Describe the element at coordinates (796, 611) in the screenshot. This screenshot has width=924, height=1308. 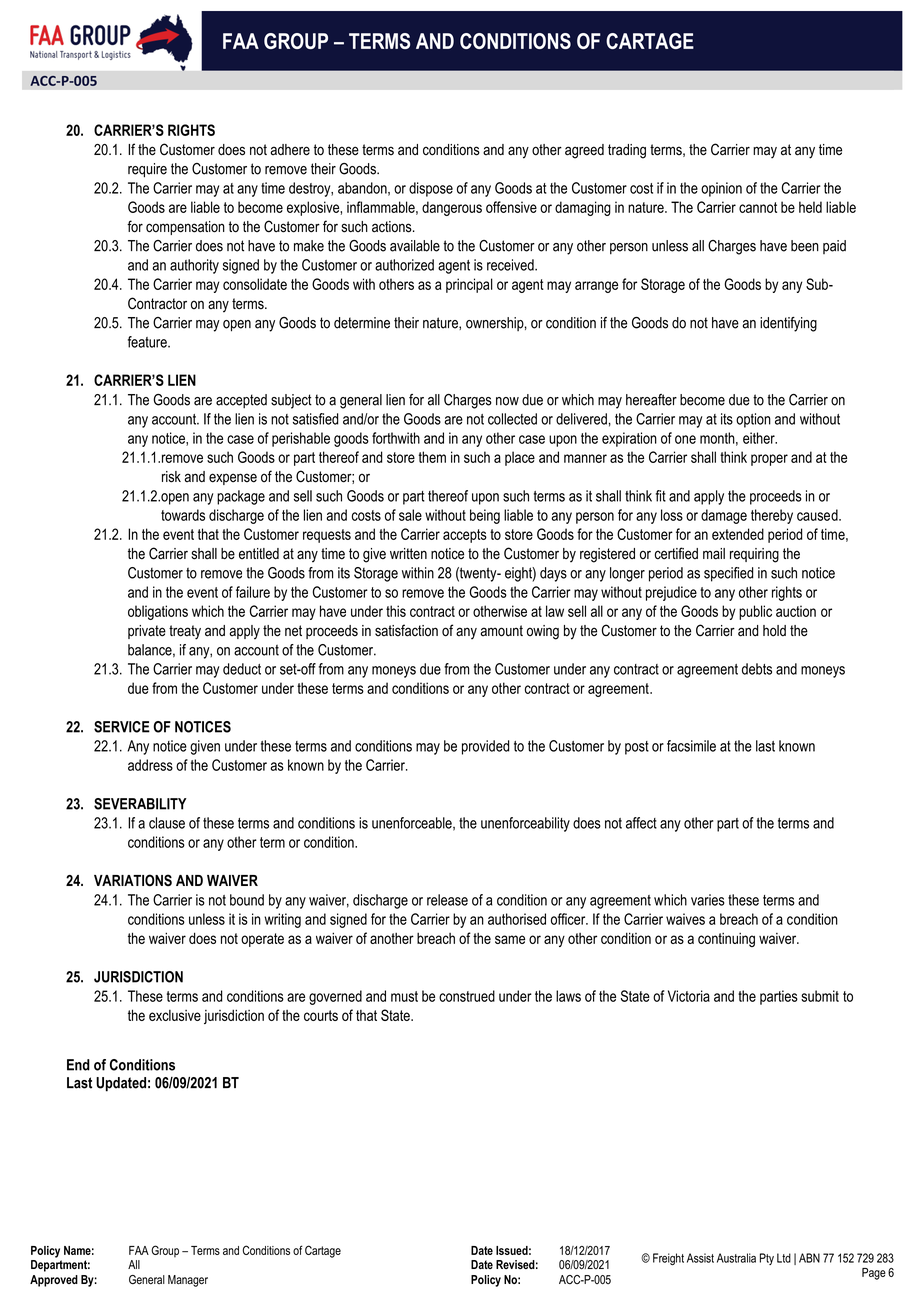
I see `auction` at that location.
